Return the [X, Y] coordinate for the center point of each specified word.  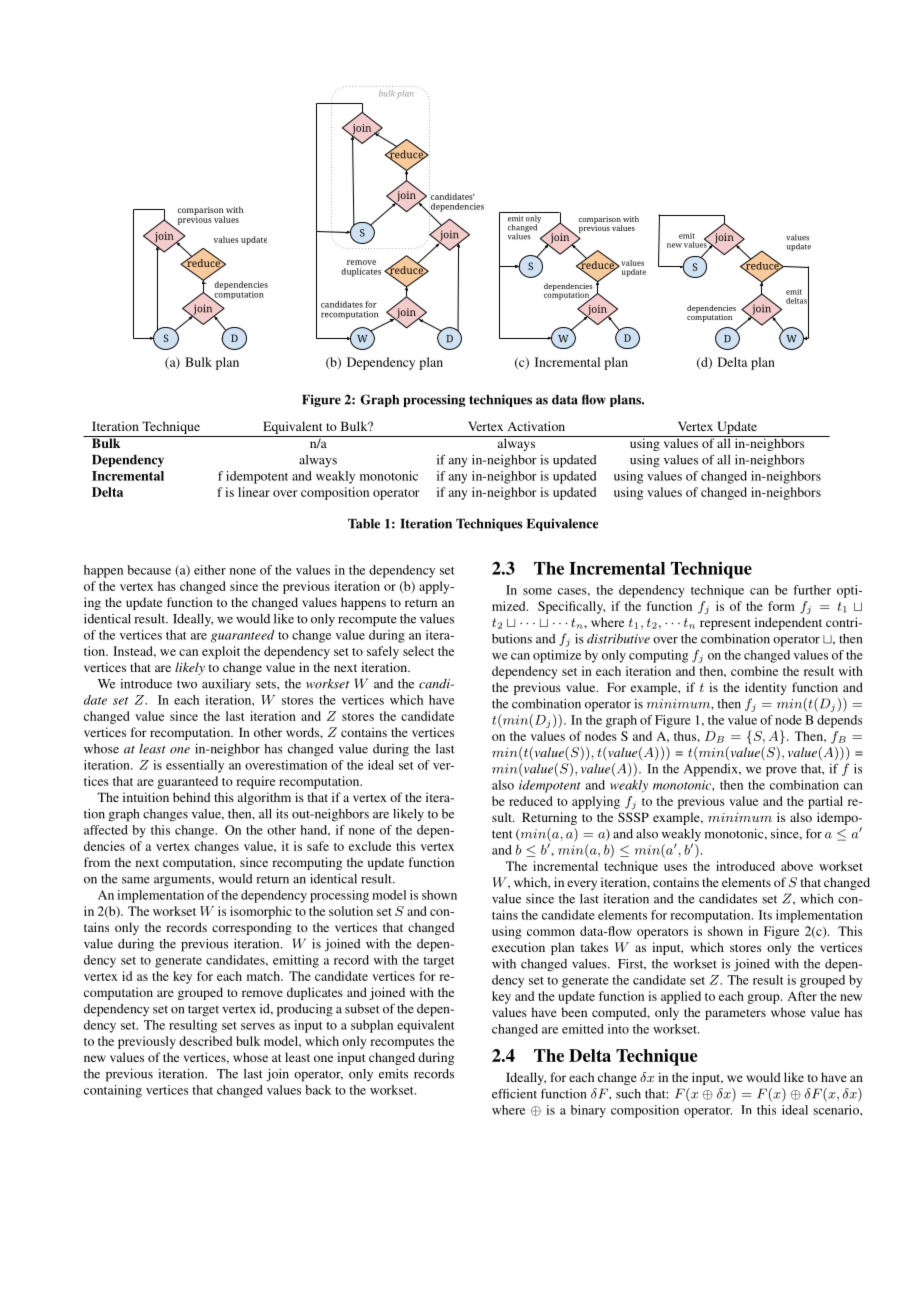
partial [825, 802]
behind [192, 797]
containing [113, 1091]
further [812, 590]
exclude [370, 846]
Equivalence [562, 524]
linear [254, 492]
